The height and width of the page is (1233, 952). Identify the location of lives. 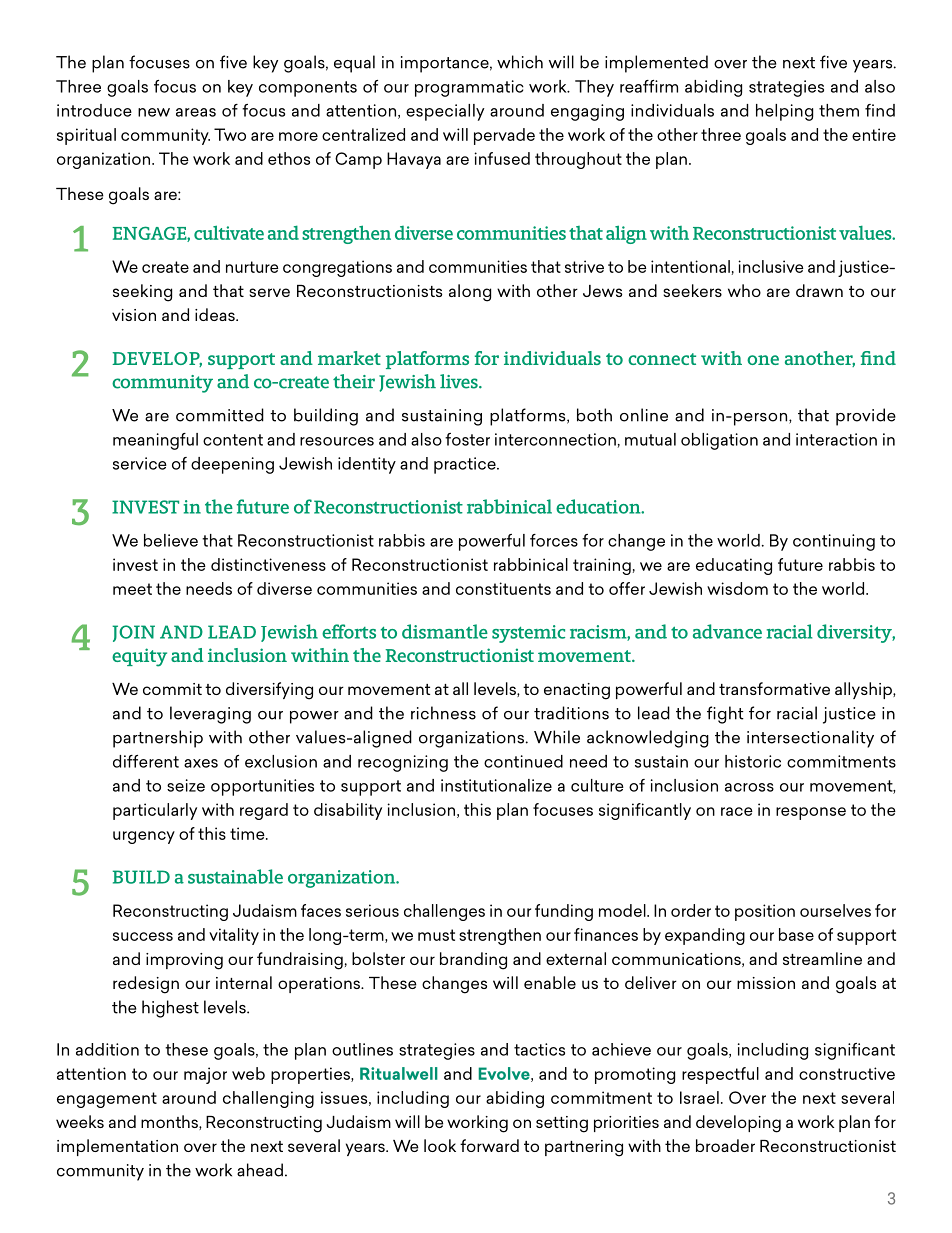
(460, 381).
